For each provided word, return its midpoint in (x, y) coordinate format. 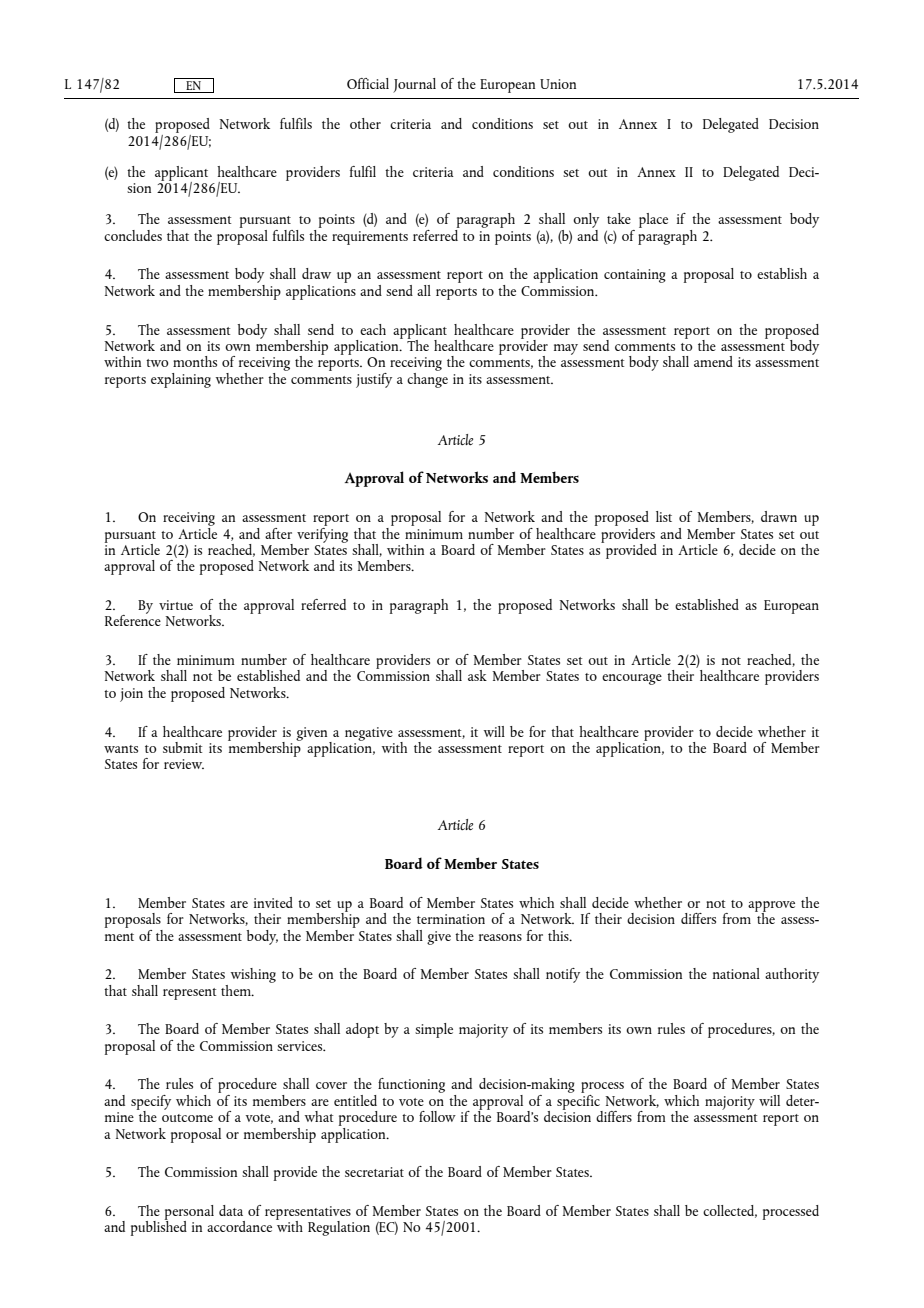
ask (477, 675)
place (653, 220)
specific (579, 1102)
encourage (632, 679)
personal (189, 1213)
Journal (414, 85)
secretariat (374, 1172)
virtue (176, 605)
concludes (133, 235)
